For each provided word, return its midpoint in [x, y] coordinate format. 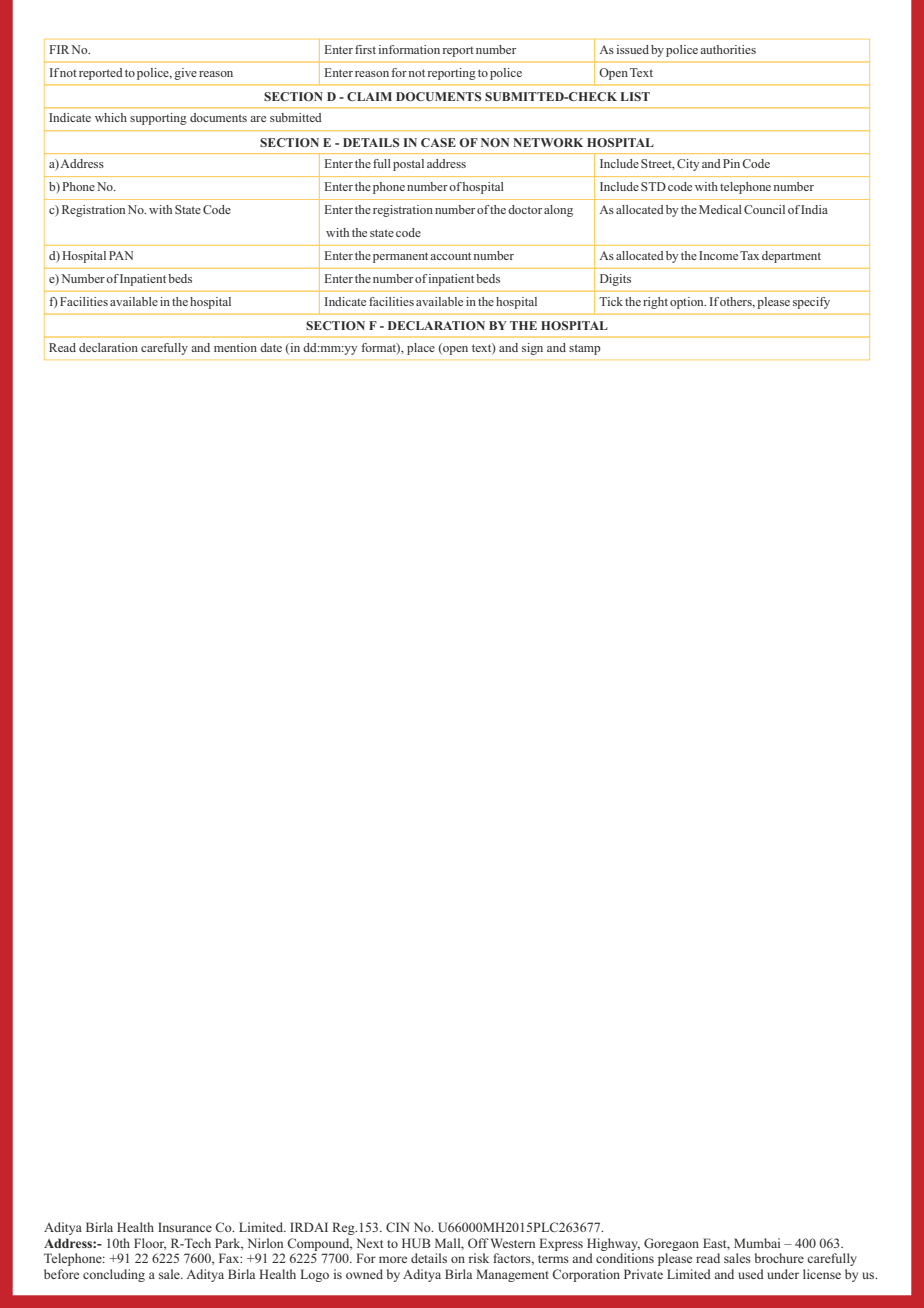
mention [235, 347]
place [421, 349]
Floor [150, 1244]
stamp [585, 349]
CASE [438, 142]
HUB [416, 1243]
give [185, 74]
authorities [728, 49]
